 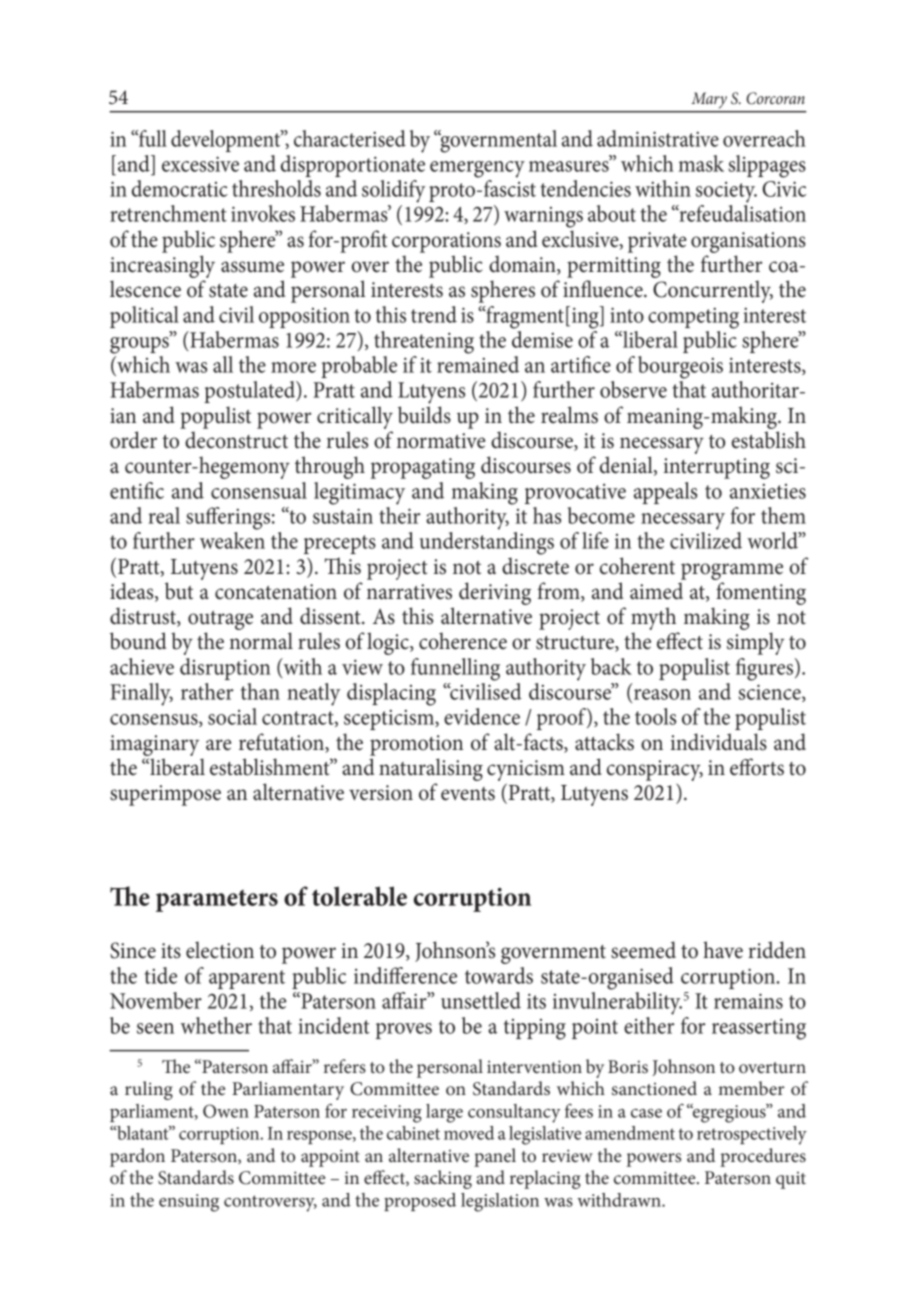 What do you see at coordinates (709, 100) in the image?
I see `Mary` at bounding box center [709, 100].
